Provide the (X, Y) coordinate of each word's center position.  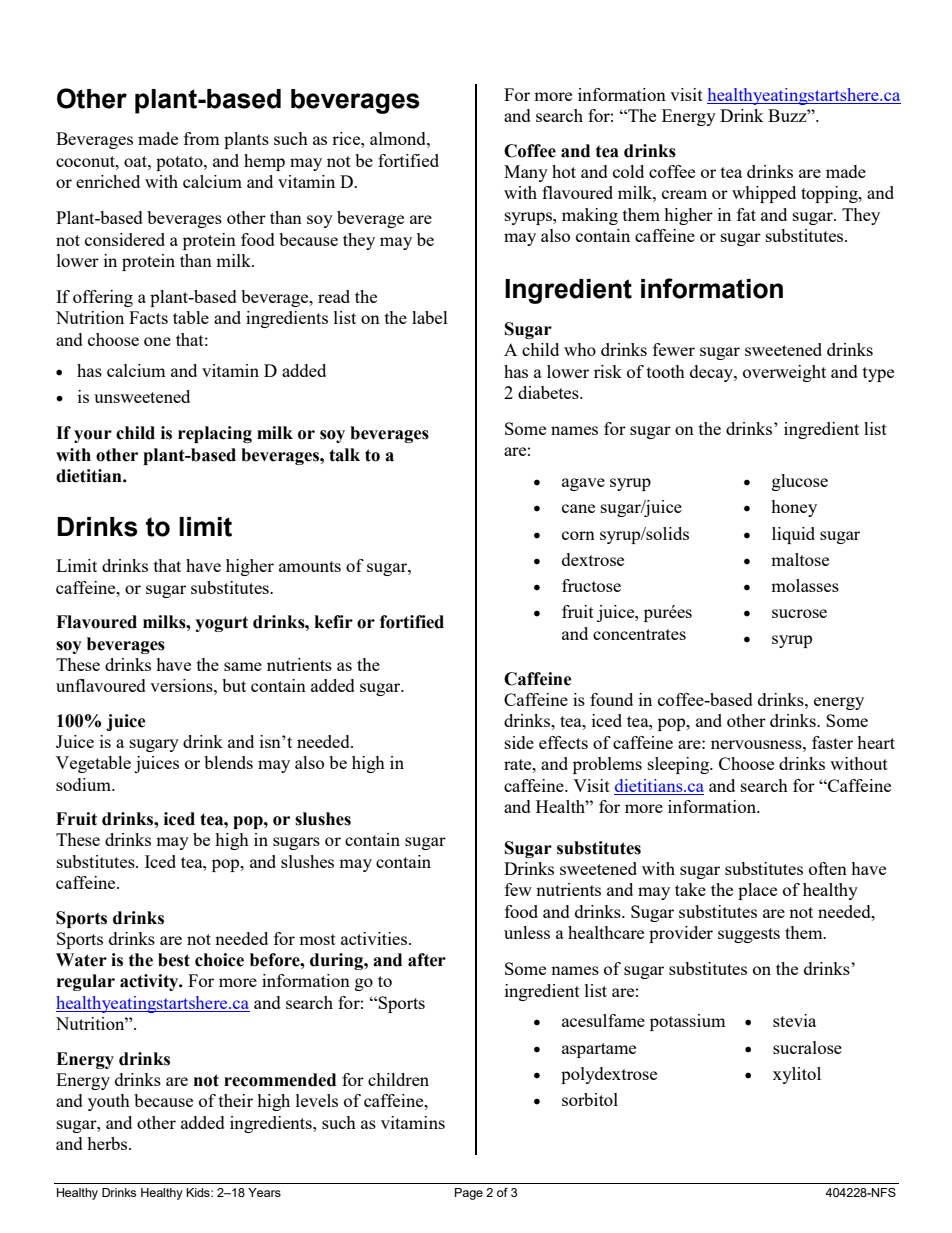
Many (526, 173)
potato (180, 163)
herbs (108, 1143)
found (611, 699)
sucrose (799, 613)
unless (527, 932)
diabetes (549, 392)
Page (469, 1194)
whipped (764, 194)
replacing (215, 434)
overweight (784, 373)
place (757, 891)
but (234, 685)
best (174, 960)
